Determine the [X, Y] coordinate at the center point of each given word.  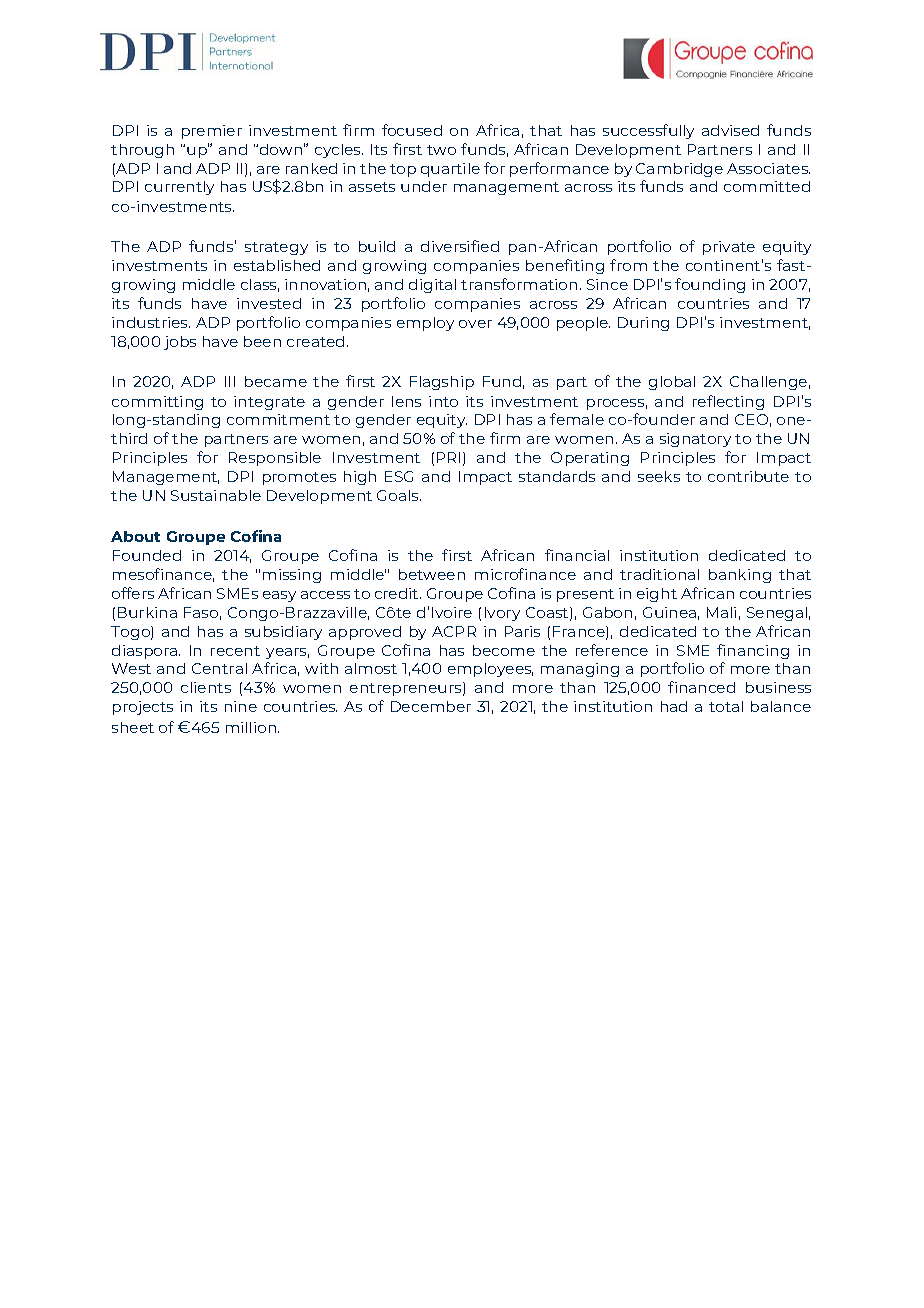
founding [710, 285]
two [441, 150]
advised [730, 130]
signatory [695, 440]
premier [212, 132]
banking [740, 576]
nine [241, 706]
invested [269, 303]
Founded [147, 555]
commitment [278, 419]
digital [432, 286]
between [432, 574]
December [431, 706]
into [443, 401]
